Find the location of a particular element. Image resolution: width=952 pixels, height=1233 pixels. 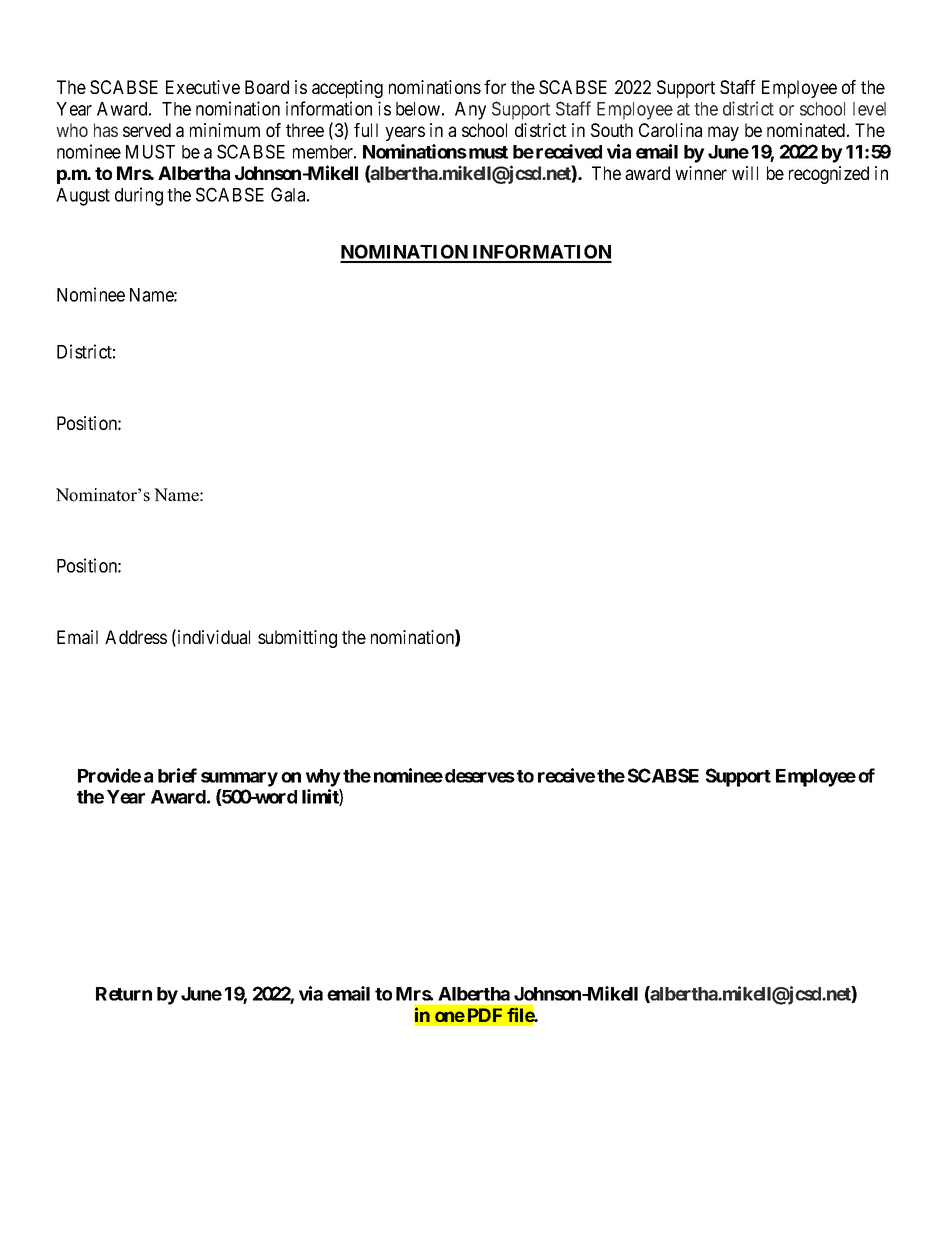

why is located at coordinates (323, 778).
